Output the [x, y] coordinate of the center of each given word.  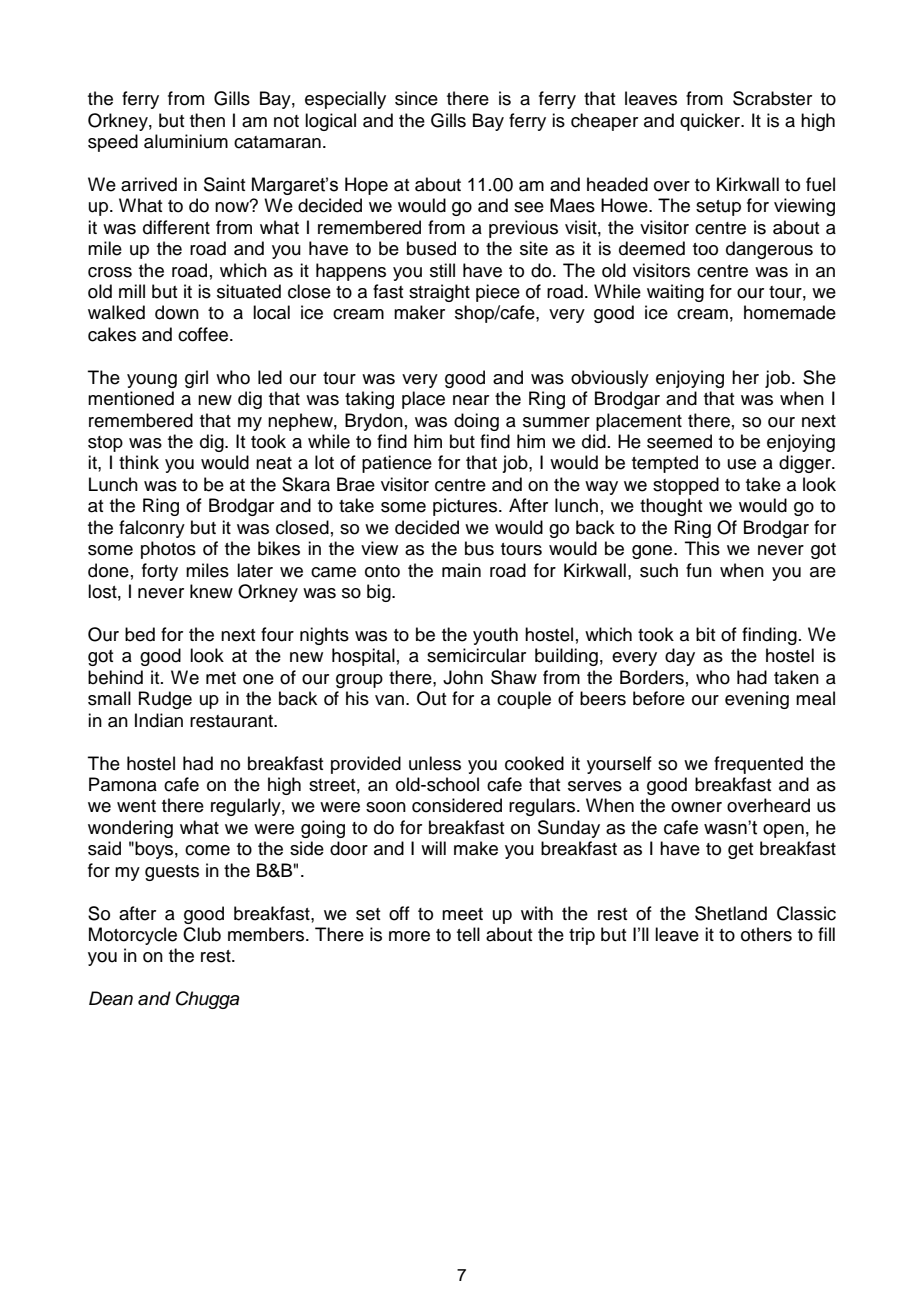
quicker [711, 122]
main [461, 570]
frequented [758, 765]
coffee [204, 334]
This [702, 548]
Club [202, 934]
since [416, 98]
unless [435, 763]
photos [168, 550]
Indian [159, 720]
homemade [790, 312]
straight [439, 293]
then [207, 120]
